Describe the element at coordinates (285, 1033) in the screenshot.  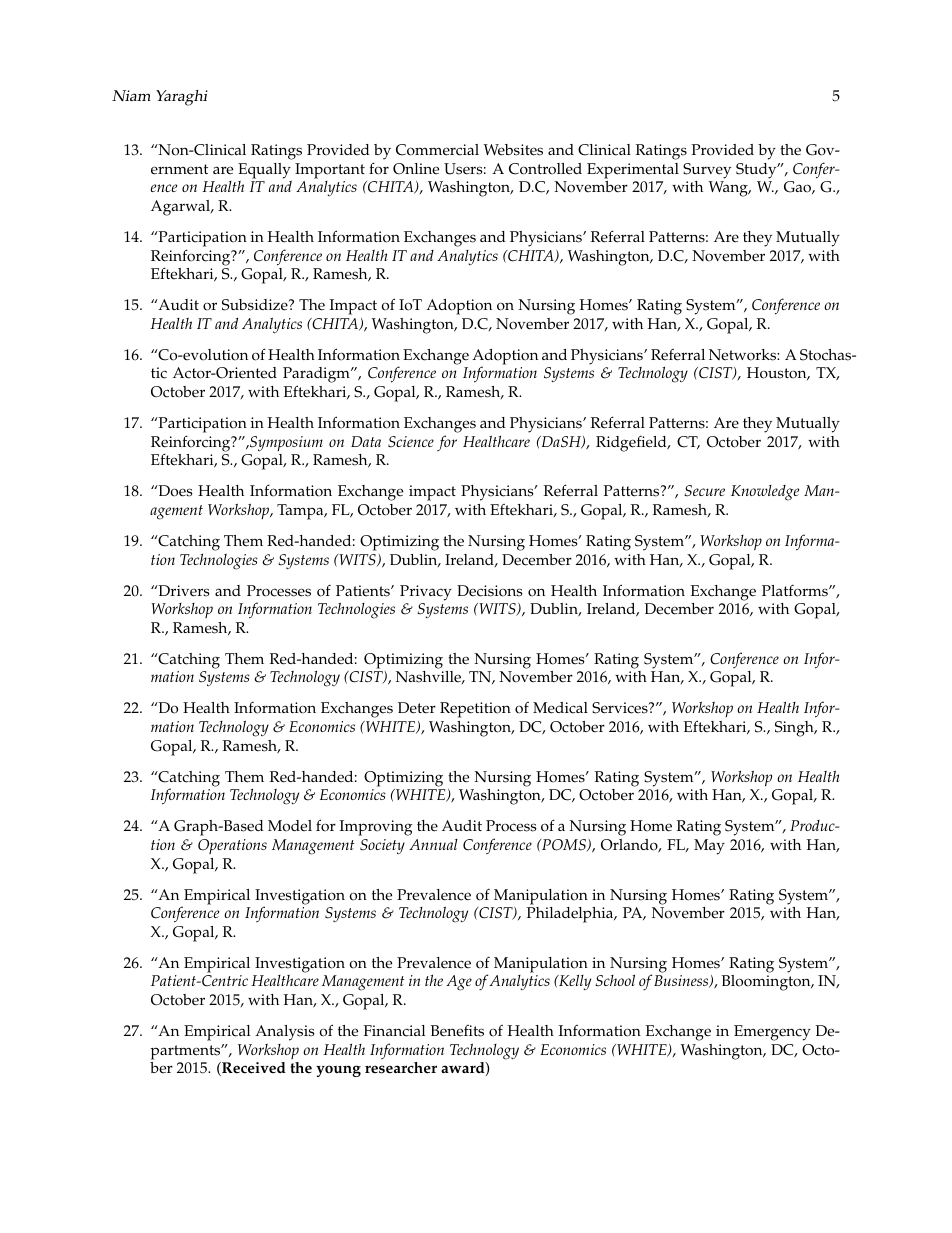
I see `Analysis` at that location.
